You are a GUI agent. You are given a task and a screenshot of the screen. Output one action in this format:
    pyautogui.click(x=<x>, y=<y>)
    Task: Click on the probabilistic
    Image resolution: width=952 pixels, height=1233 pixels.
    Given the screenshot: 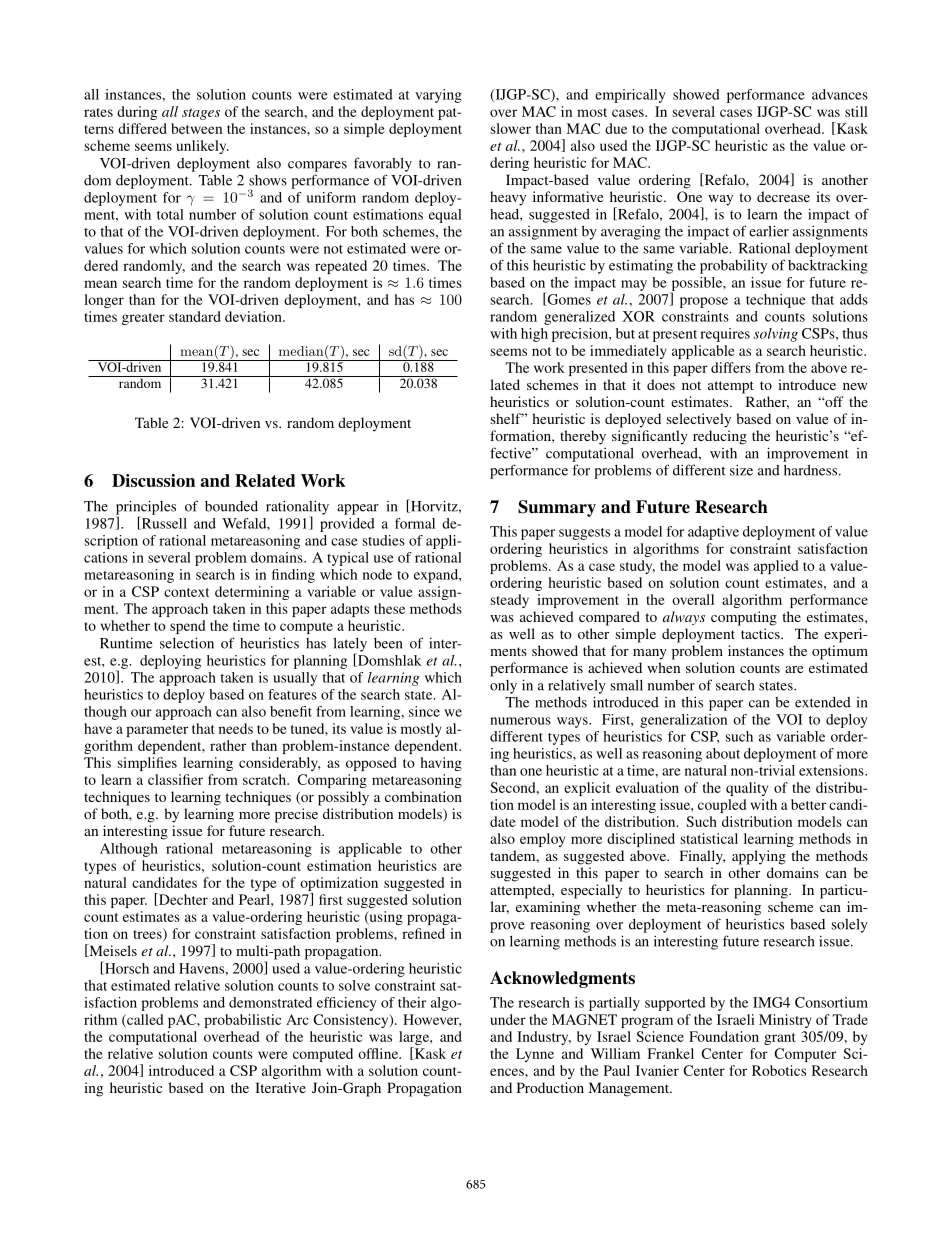 What is the action you would take?
    pyautogui.click(x=242, y=1021)
